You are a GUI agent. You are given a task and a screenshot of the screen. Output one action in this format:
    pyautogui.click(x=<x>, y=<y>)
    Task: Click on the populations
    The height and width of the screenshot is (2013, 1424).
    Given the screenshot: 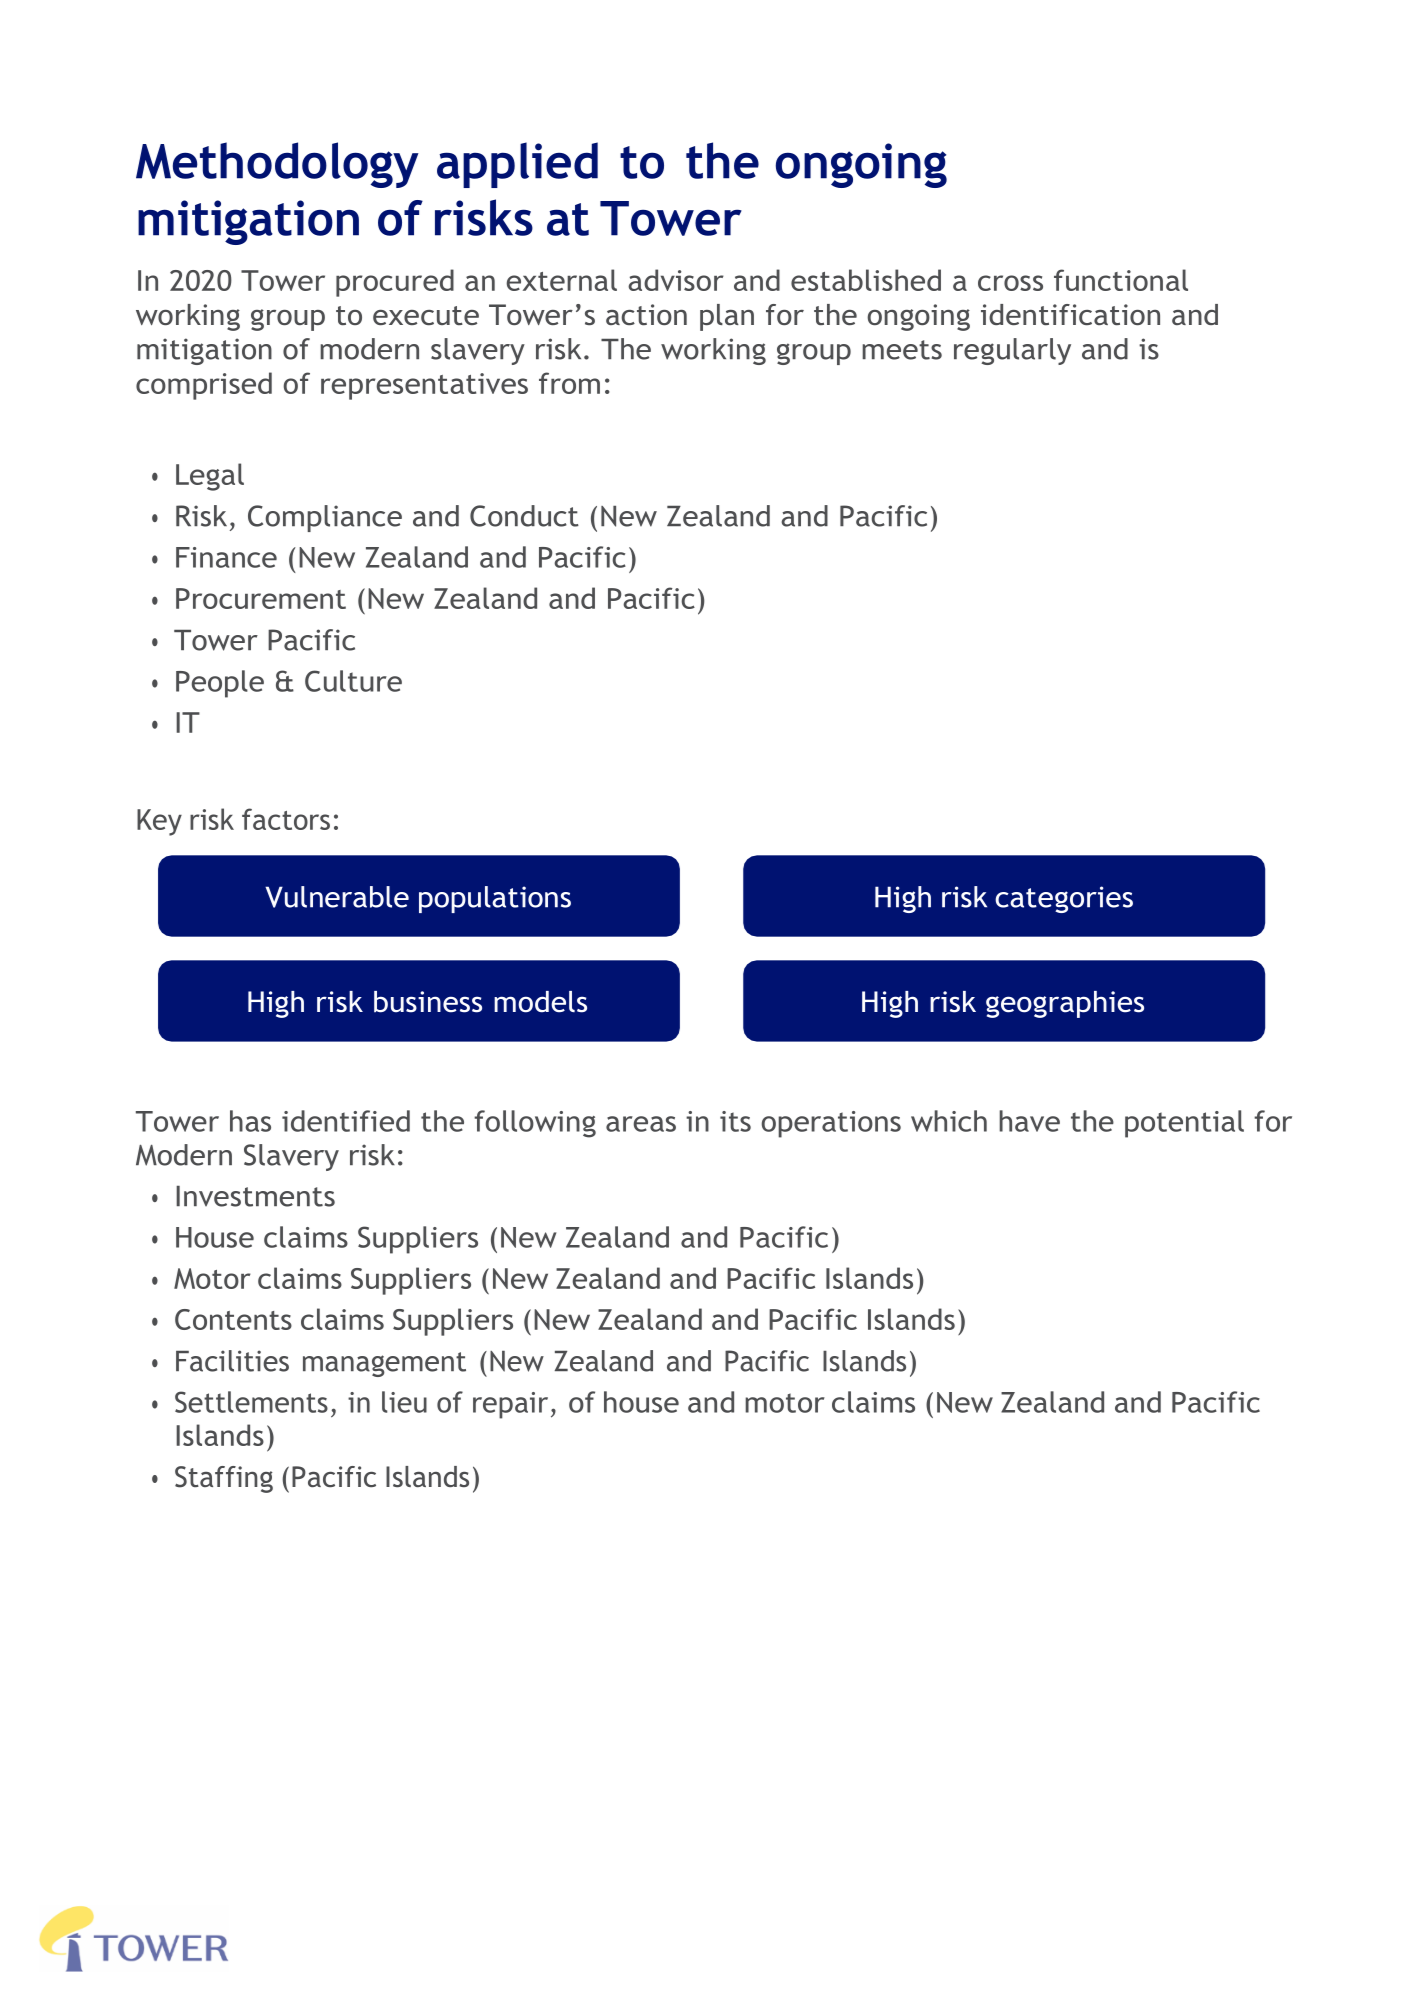 What is the action you would take?
    pyautogui.click(x=495, y=899)
